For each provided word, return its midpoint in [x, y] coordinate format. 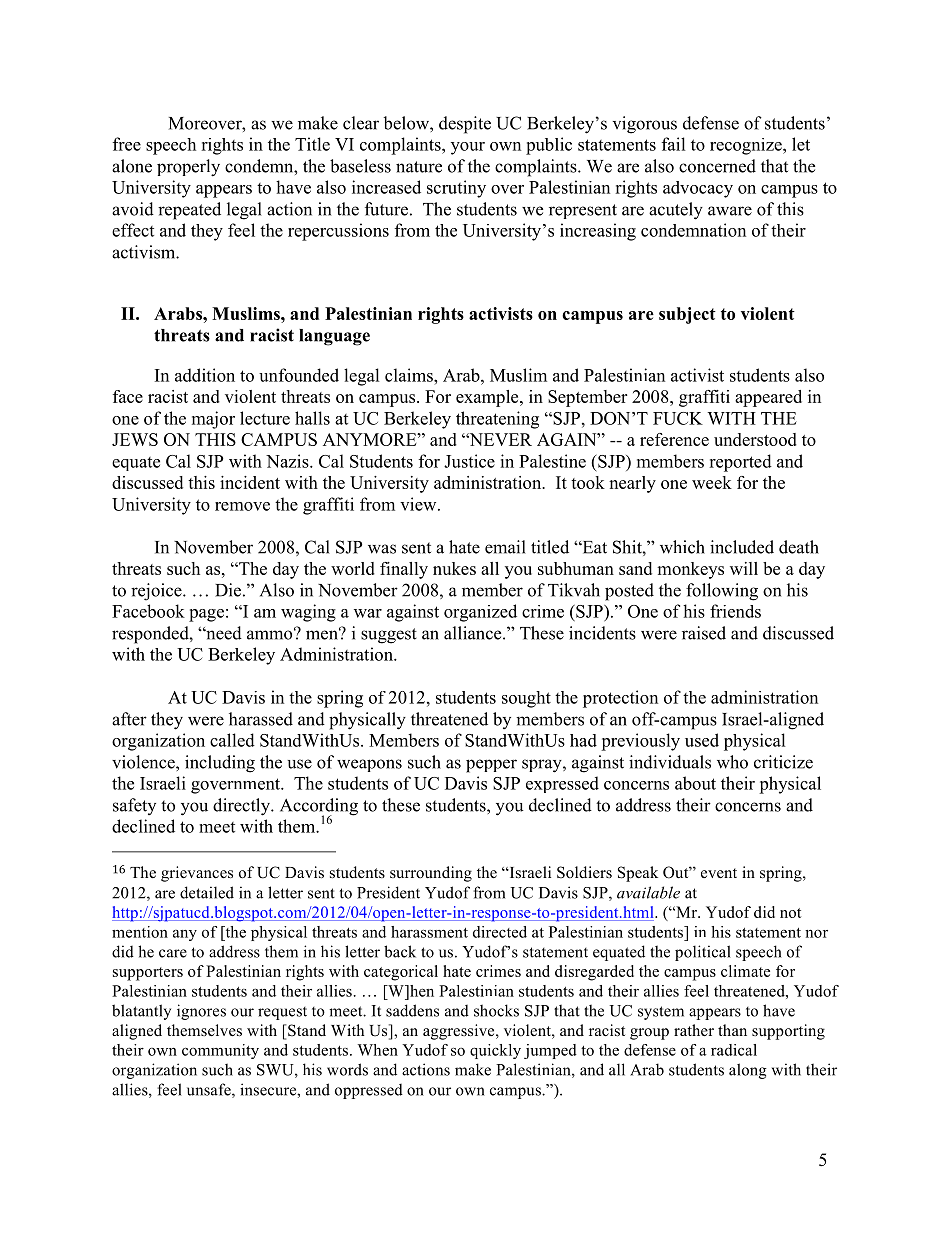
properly [188, 168]
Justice [469, 461]
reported [740, 463]
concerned [717, 166]
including [220, 764]
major [213, 420]
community [220, 1051]
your [468, 148]
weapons [369, 765]
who [732, 762]
